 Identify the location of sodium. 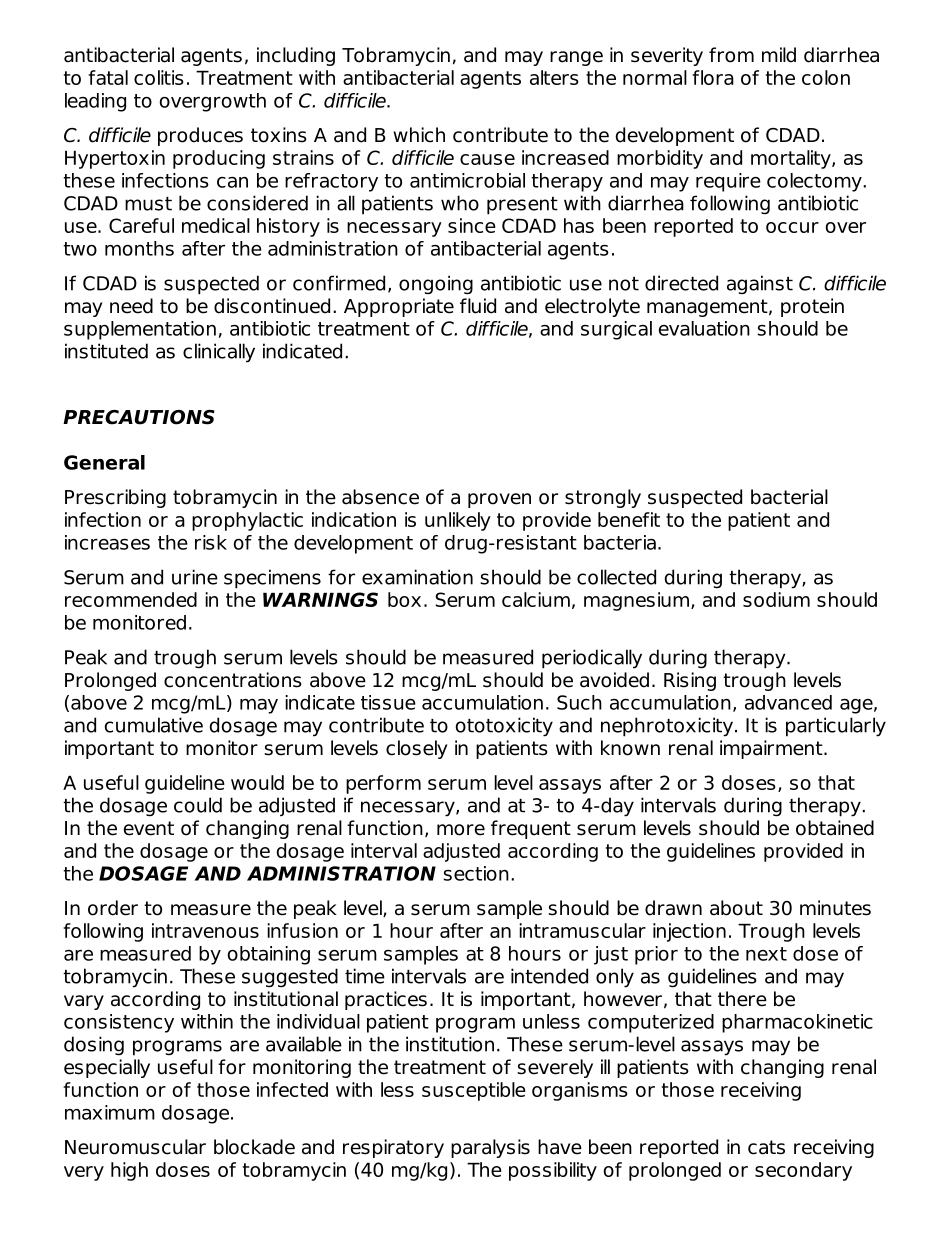
(776, 599).
